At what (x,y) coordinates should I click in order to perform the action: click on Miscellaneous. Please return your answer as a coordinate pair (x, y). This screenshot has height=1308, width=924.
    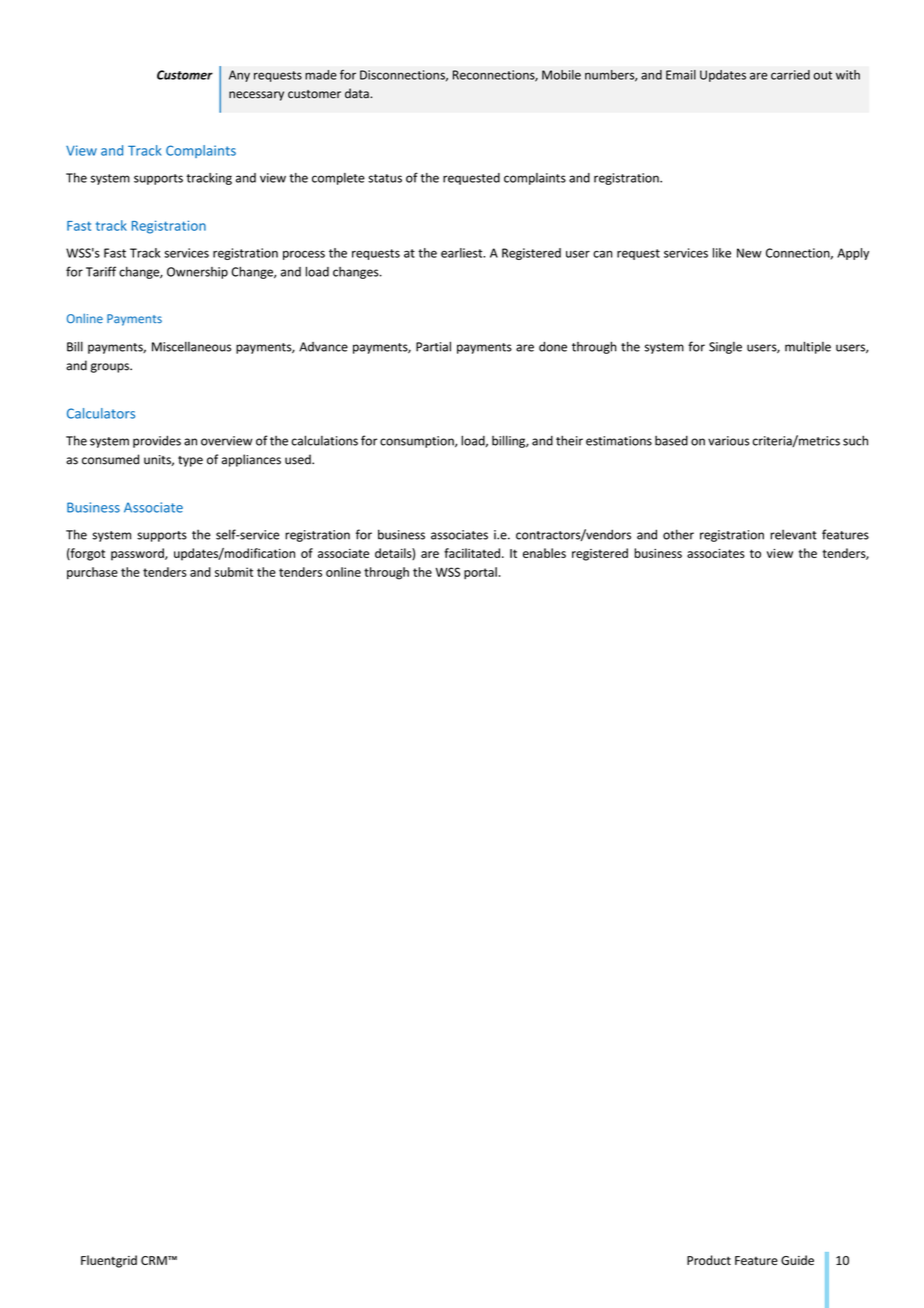
    Looking at the image, I should click on (191, 346).
